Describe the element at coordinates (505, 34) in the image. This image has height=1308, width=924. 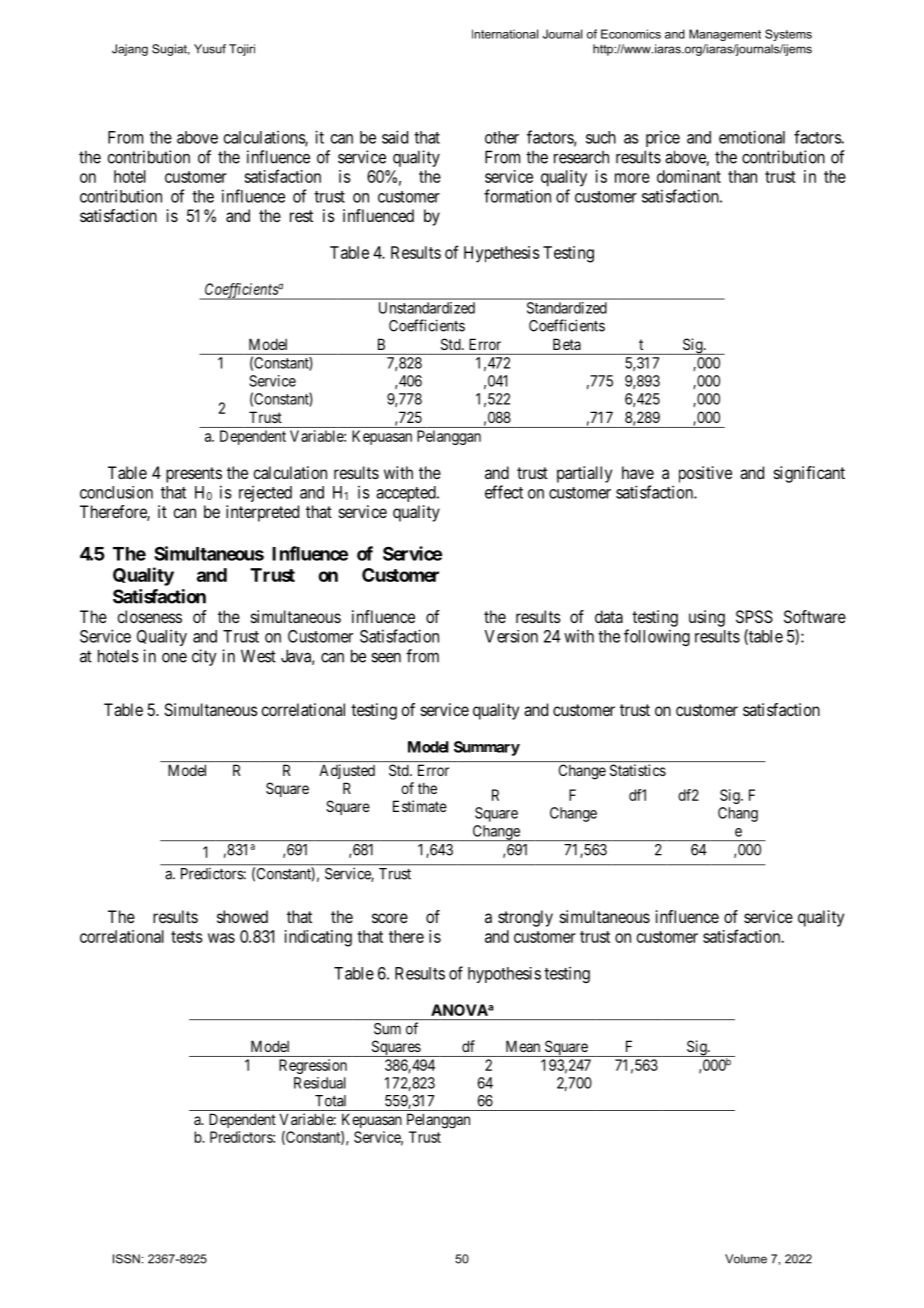
I see `International` at that location.
